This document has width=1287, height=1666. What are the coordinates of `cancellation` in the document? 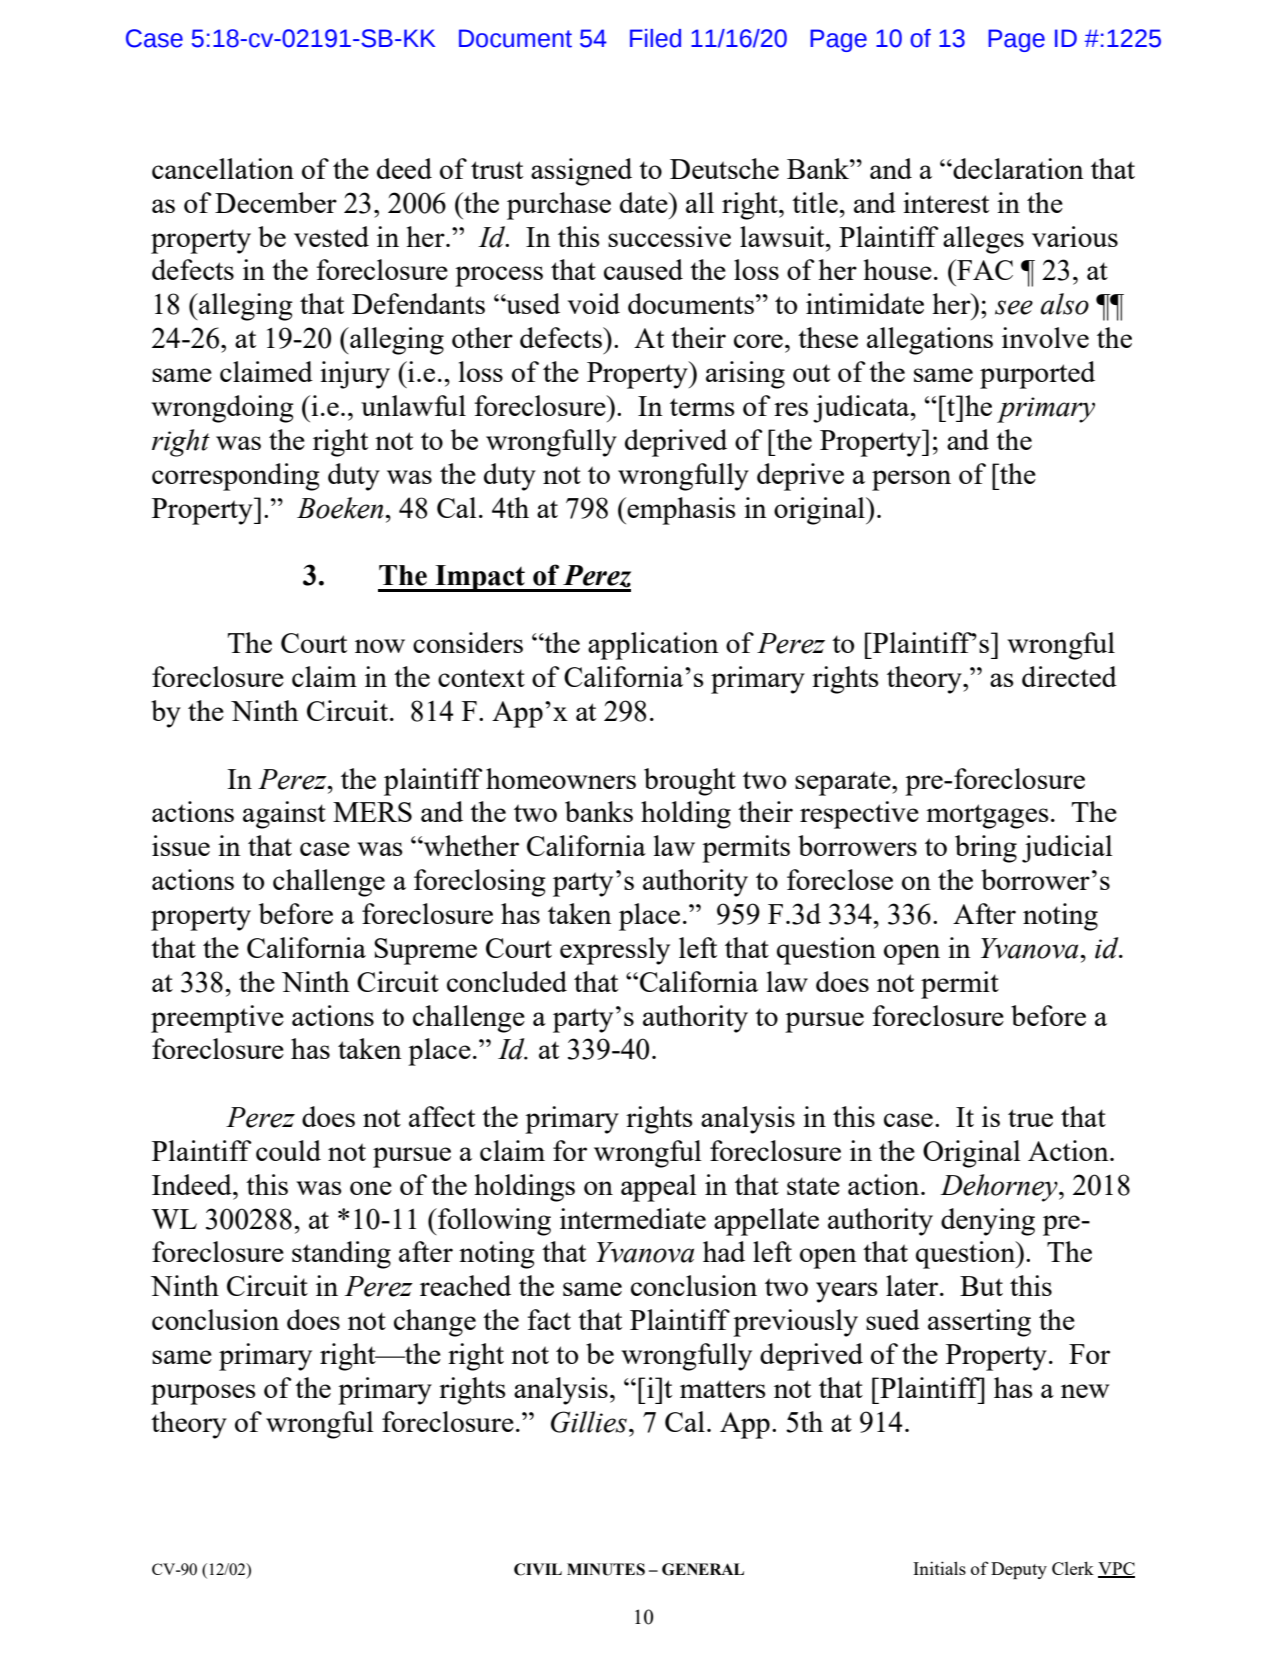 It's located at (223, 168).
